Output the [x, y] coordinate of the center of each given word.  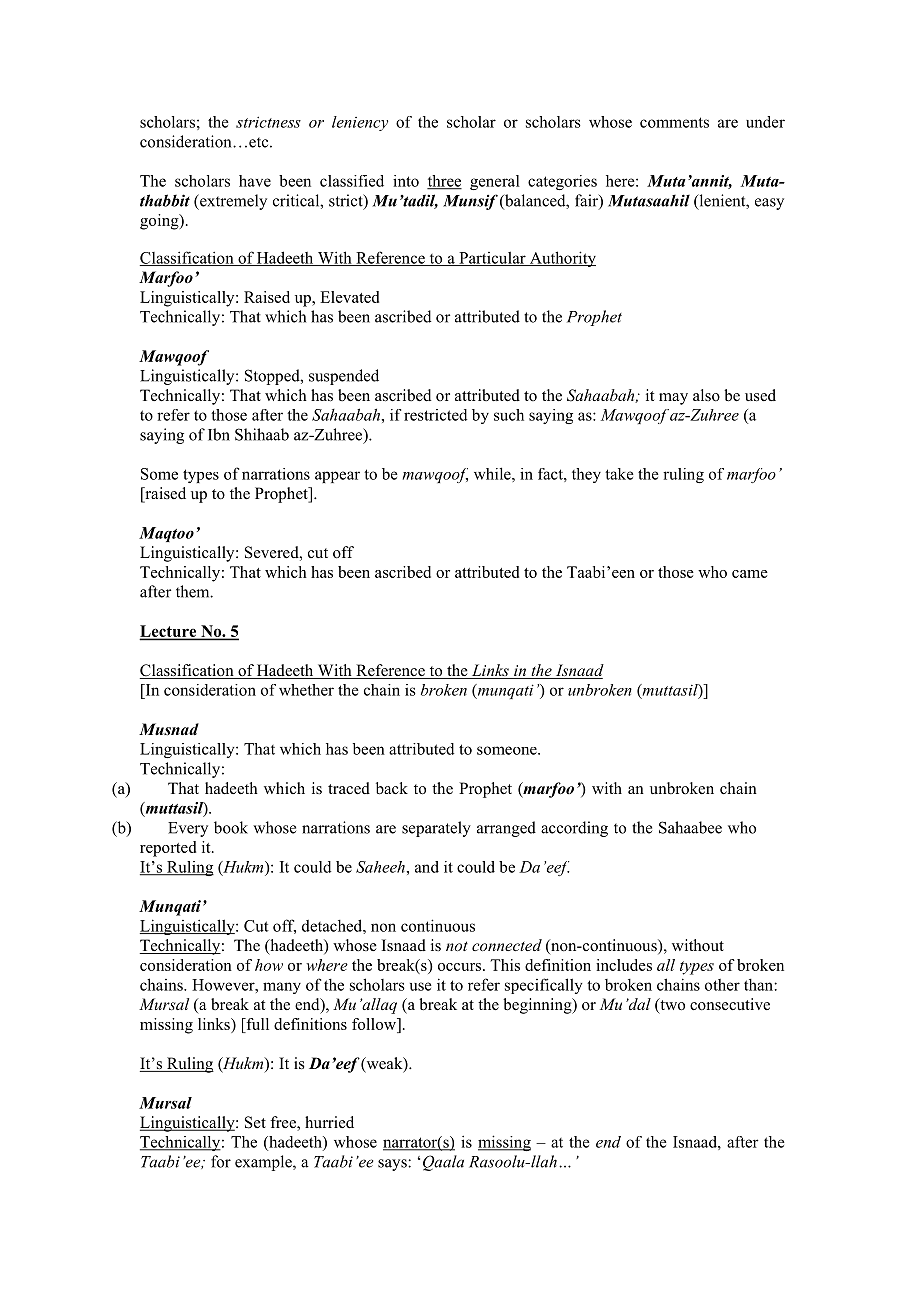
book [231, 827]
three [444, 182]
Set [255, 1122]
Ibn [219, 434]
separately [436, 829]
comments [674, 122]
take [619, 474]
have [255, 181]
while [493, 473]
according [574, 829]
